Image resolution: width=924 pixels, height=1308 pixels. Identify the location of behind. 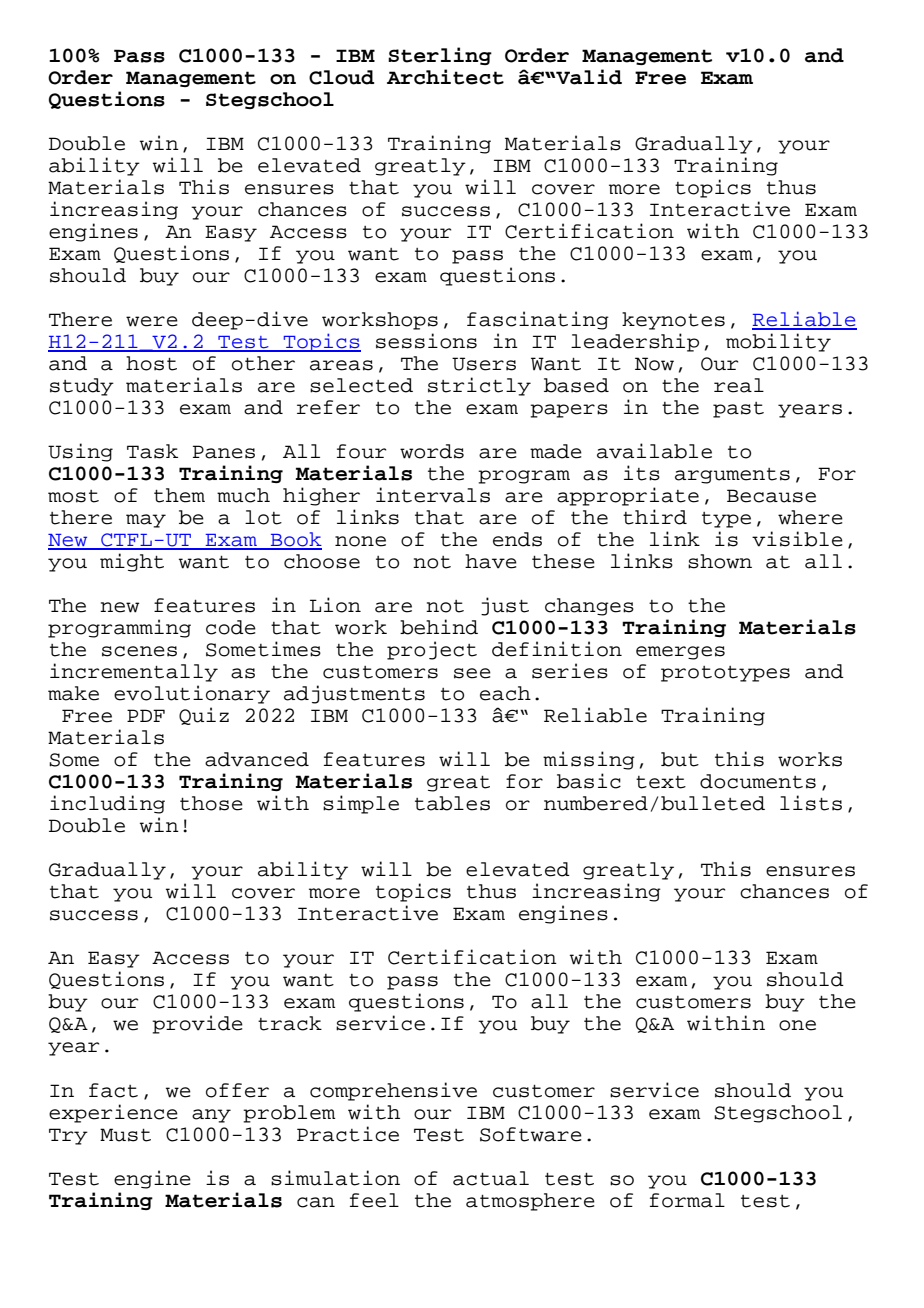
(439, 627).
